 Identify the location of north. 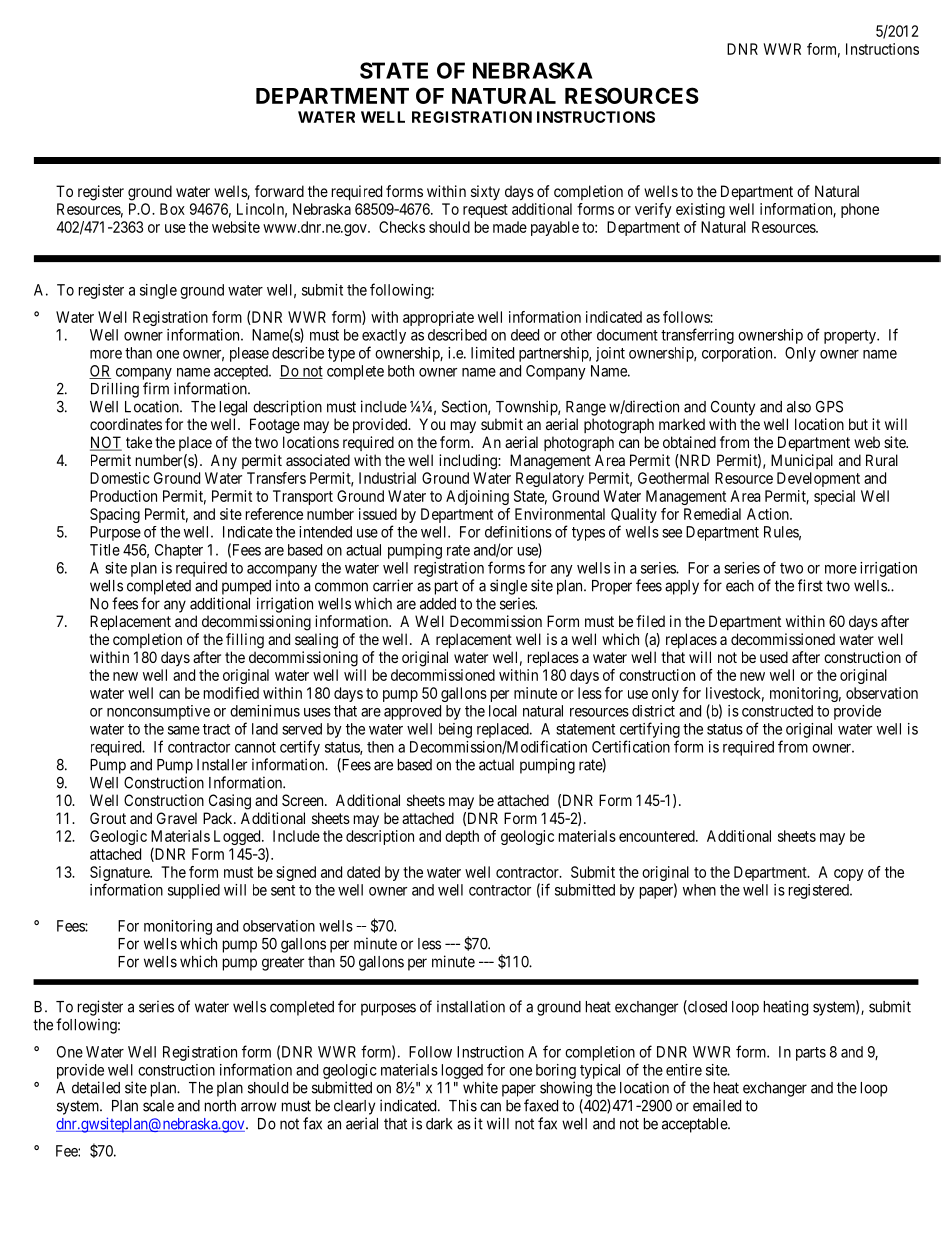
(220, 1106).
